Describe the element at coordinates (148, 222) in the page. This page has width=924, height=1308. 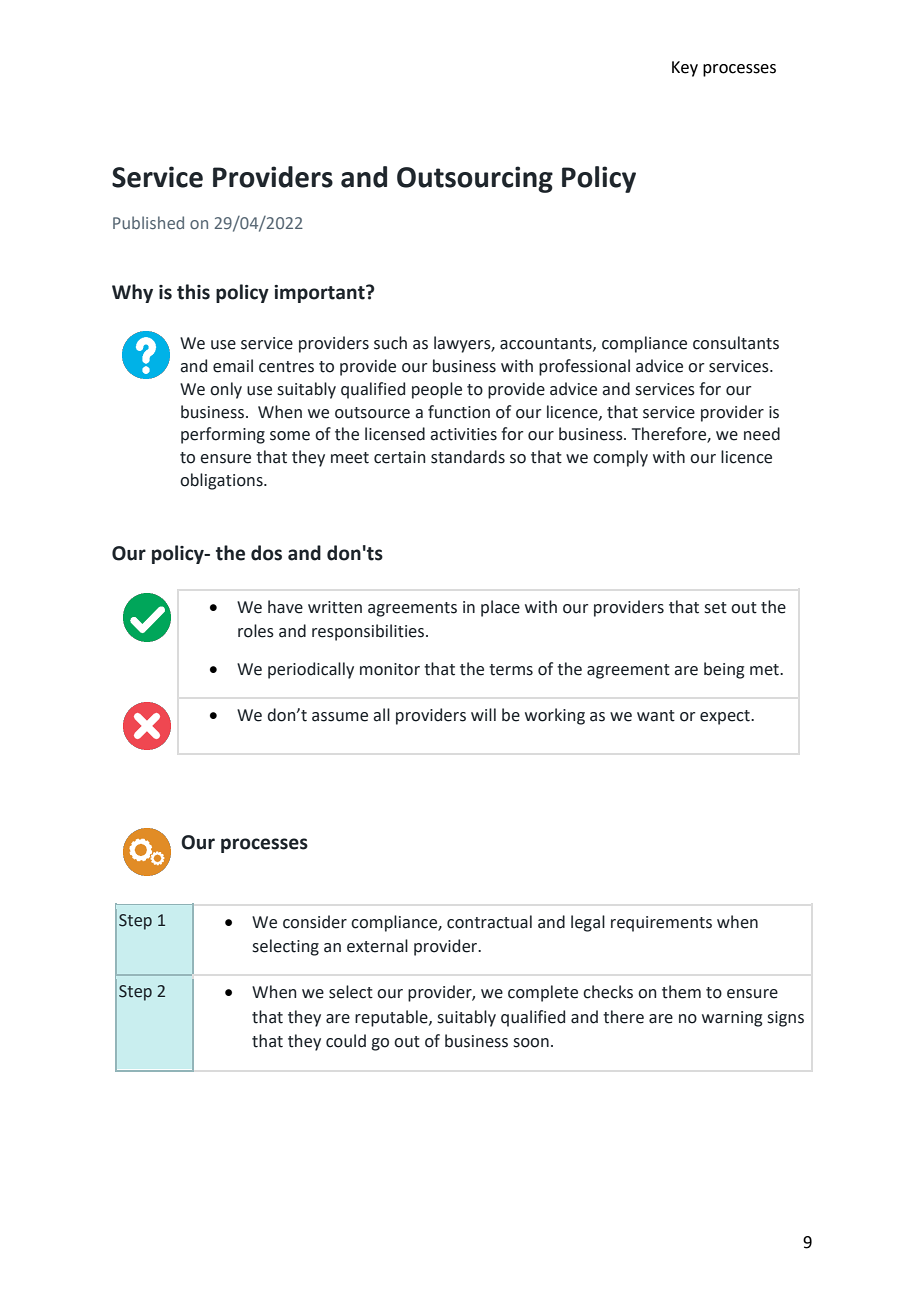
I see `Published` at that location.
